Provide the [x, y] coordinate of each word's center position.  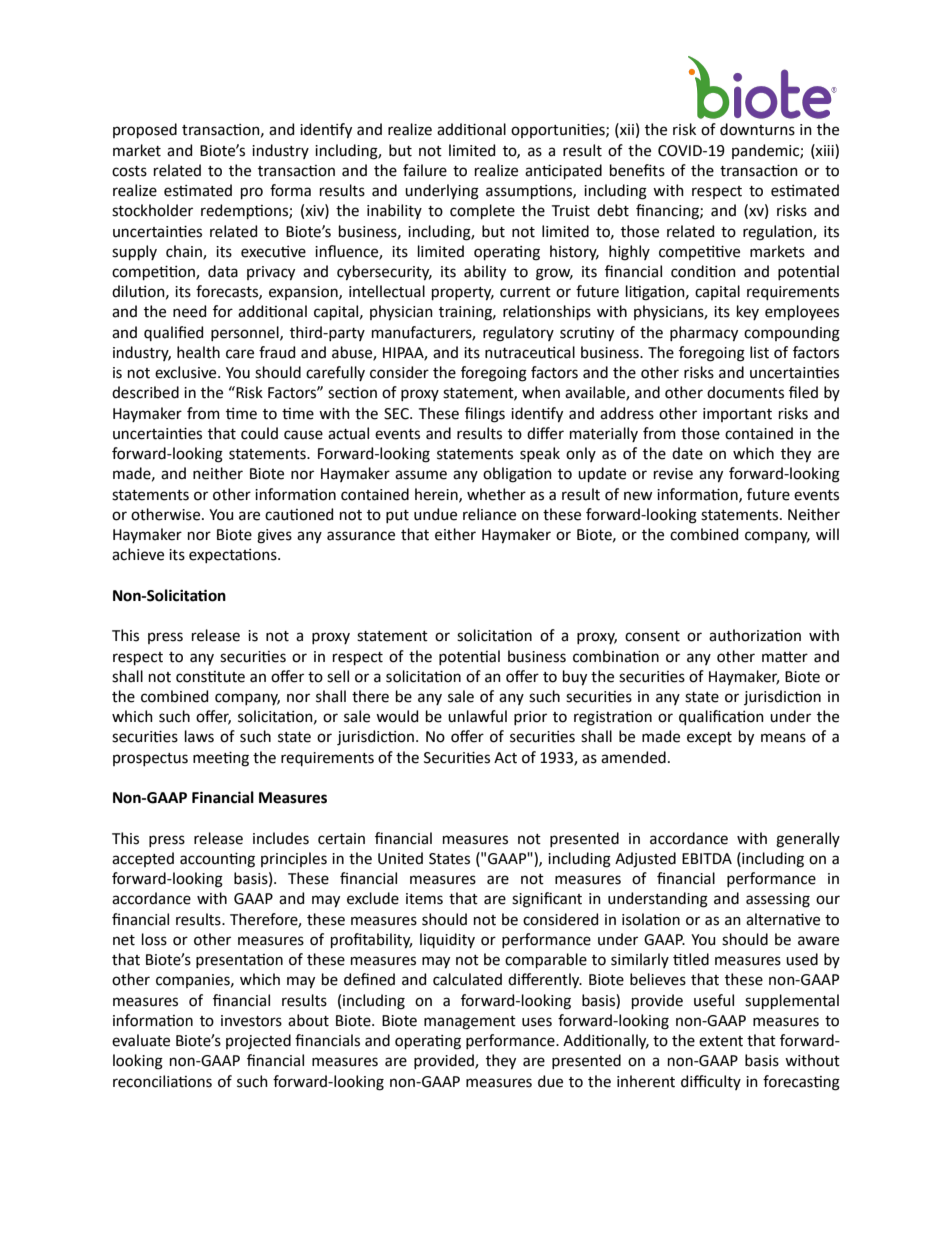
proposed [145, 130]
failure [425, 170]
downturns [757, 129]
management [470, 1023]
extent [721, 1041]
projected [258, 1042]
